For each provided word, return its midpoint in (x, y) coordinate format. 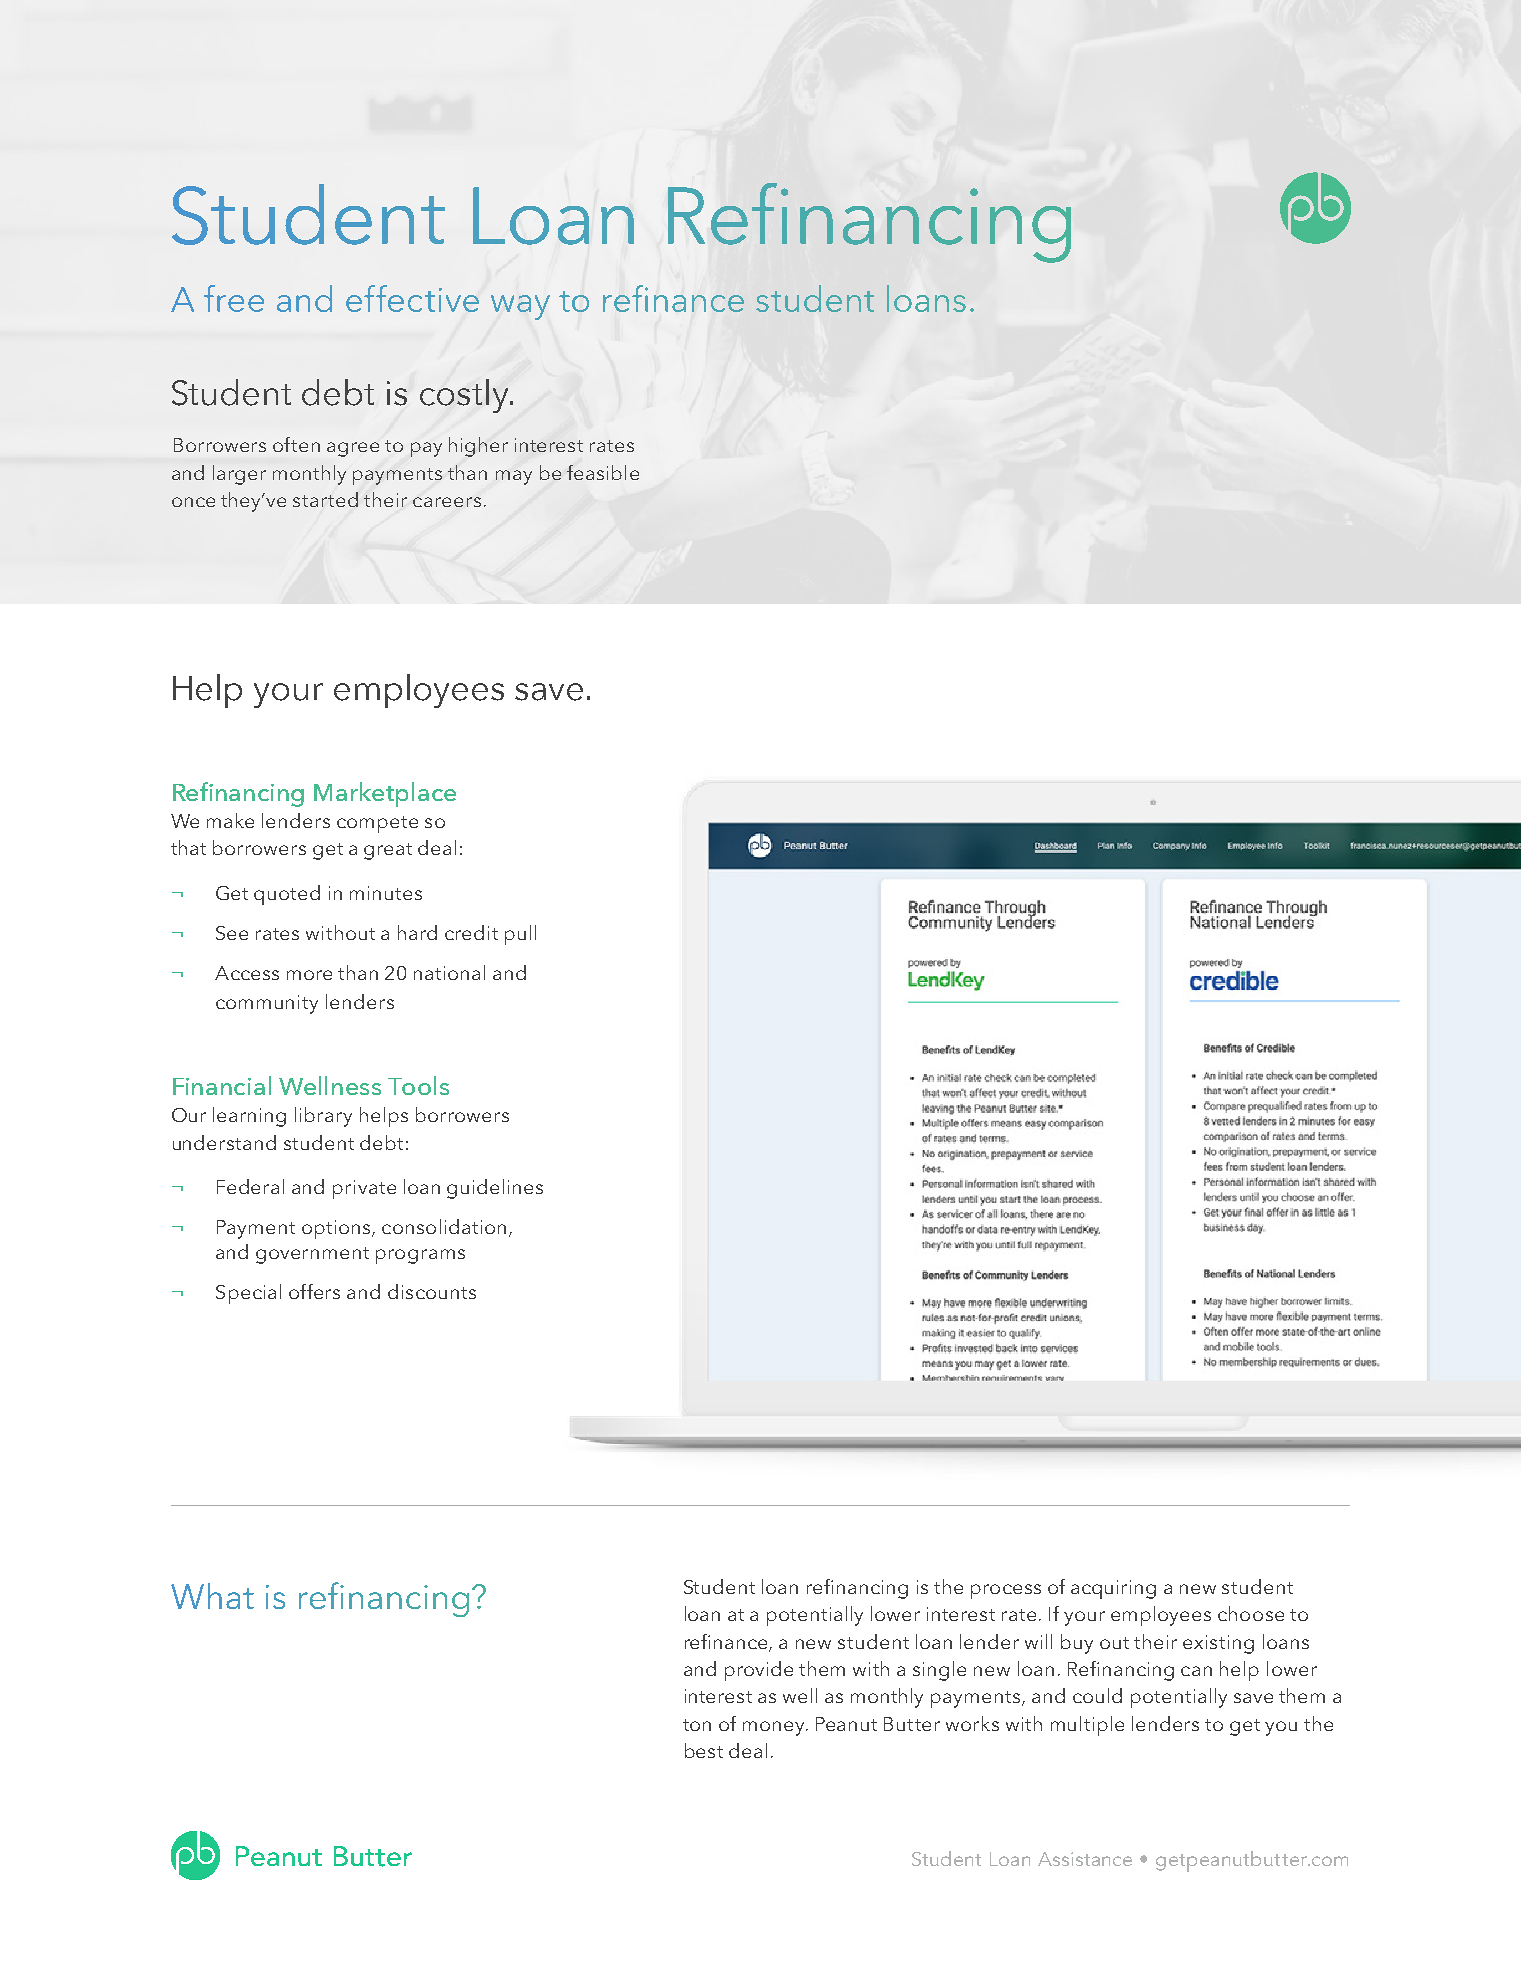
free (234, 298)
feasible (603, 472)
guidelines (495, 1189)
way (520, 307)
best (704, 1750)
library (323, 1117)
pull (520, 935)
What (212, 1596)
